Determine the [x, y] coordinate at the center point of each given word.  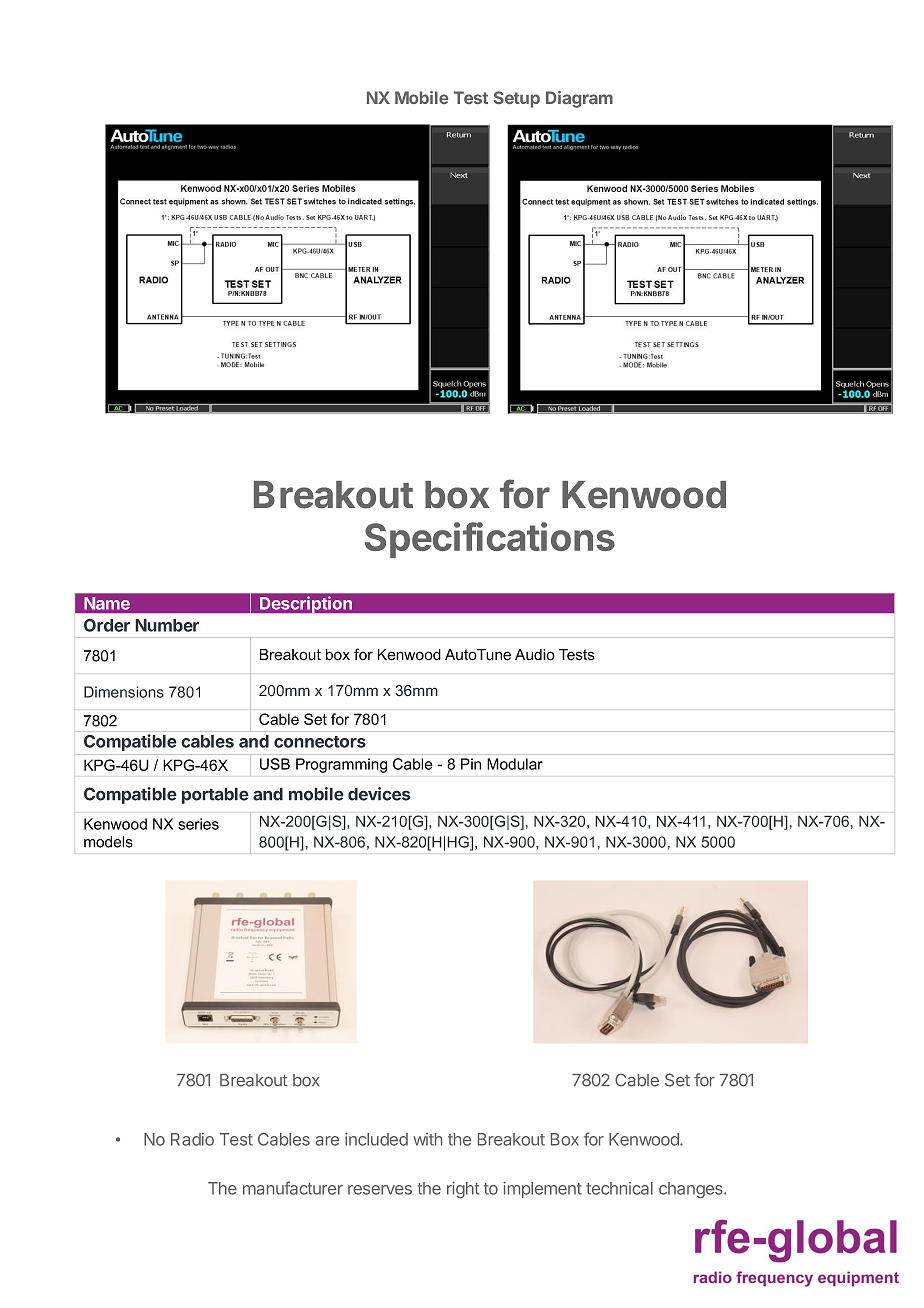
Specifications [490, 540]
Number [167, 625]
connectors [320, 742]
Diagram [579, 99]
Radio [192, 1139]
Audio [535, 655]
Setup [517, 99]
